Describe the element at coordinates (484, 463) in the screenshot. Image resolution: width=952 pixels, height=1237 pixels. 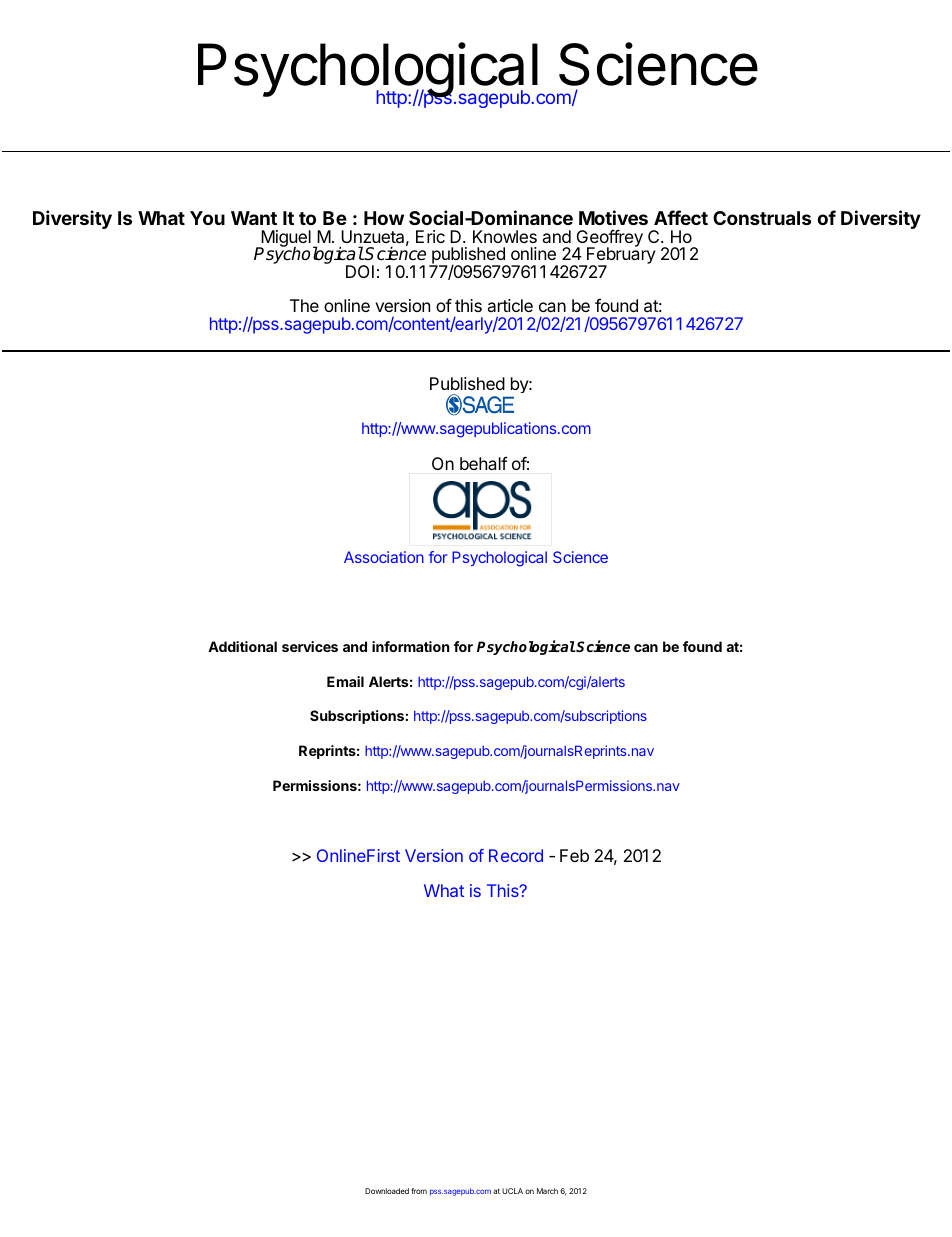
I see `behalf` at that location.
